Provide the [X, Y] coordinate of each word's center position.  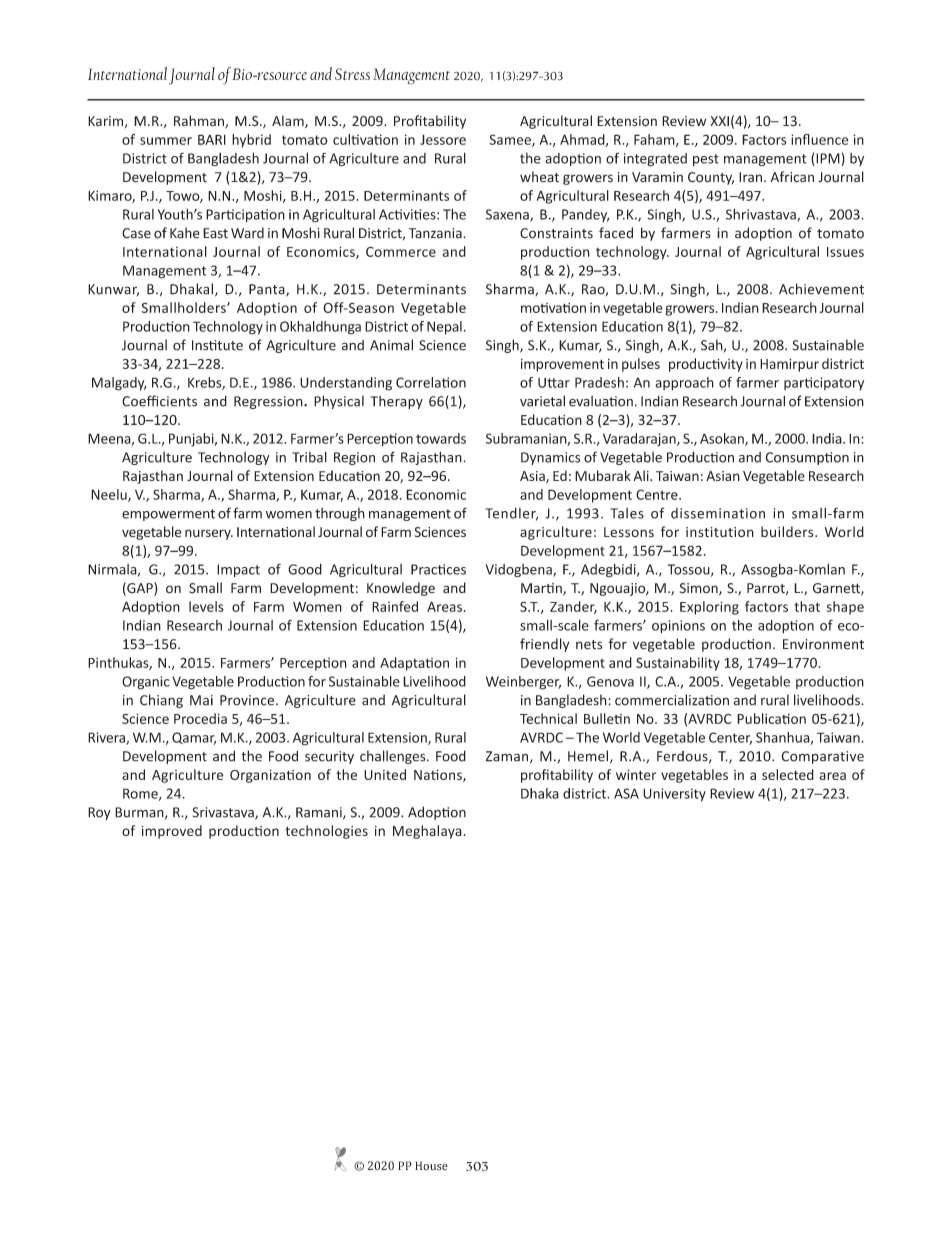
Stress [352, 74]
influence [820, 139]
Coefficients [159, 401]
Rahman [200, 121]
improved [172, 832]
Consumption [807, 458]
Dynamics [550, 458]
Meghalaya [427, 832]
